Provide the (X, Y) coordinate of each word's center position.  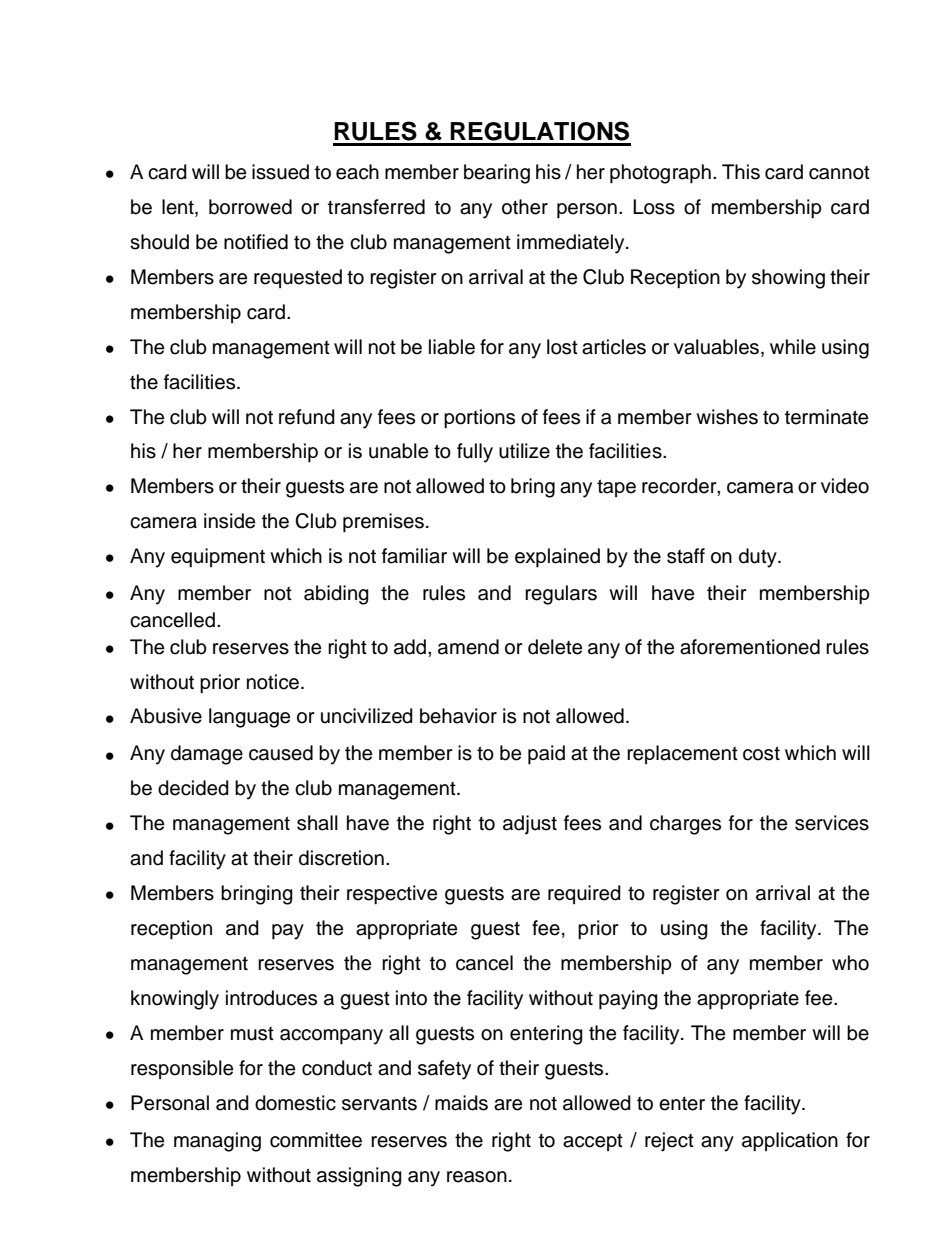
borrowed (250, 207)
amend (468, 647)
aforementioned (750, 647)
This (741, 172)
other (525, 207)
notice (273, 682)
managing (217, 1142)
